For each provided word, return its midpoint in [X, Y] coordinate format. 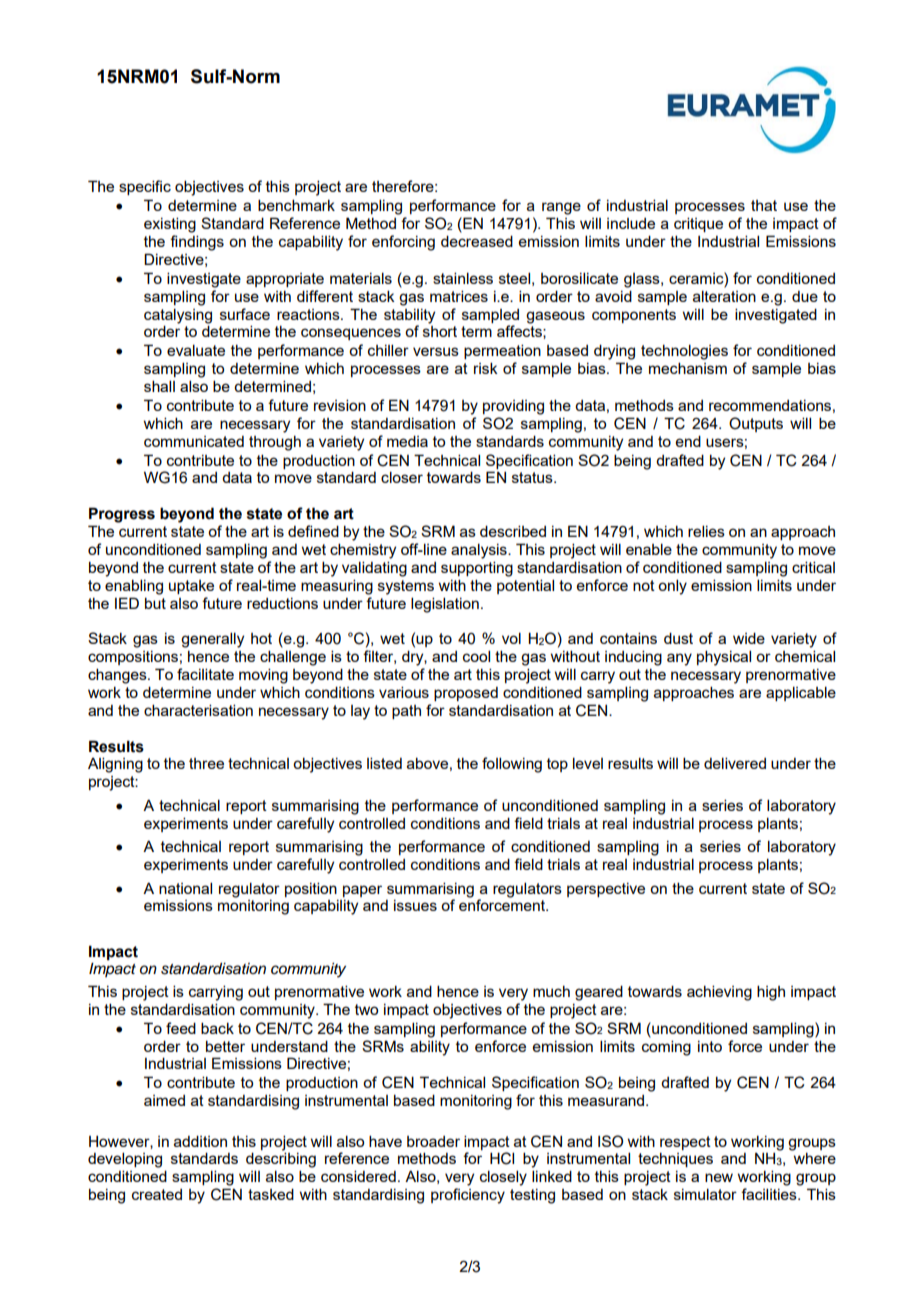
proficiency [468, 1196]
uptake [191, 587]
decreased [477, 241]
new [719, 1177]
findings [197, 243]
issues [415, 905]
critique [698, 224]
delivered [735, 763]
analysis [480, 551]
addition [200, 1141]
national [185, 888]
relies [706, 531]
